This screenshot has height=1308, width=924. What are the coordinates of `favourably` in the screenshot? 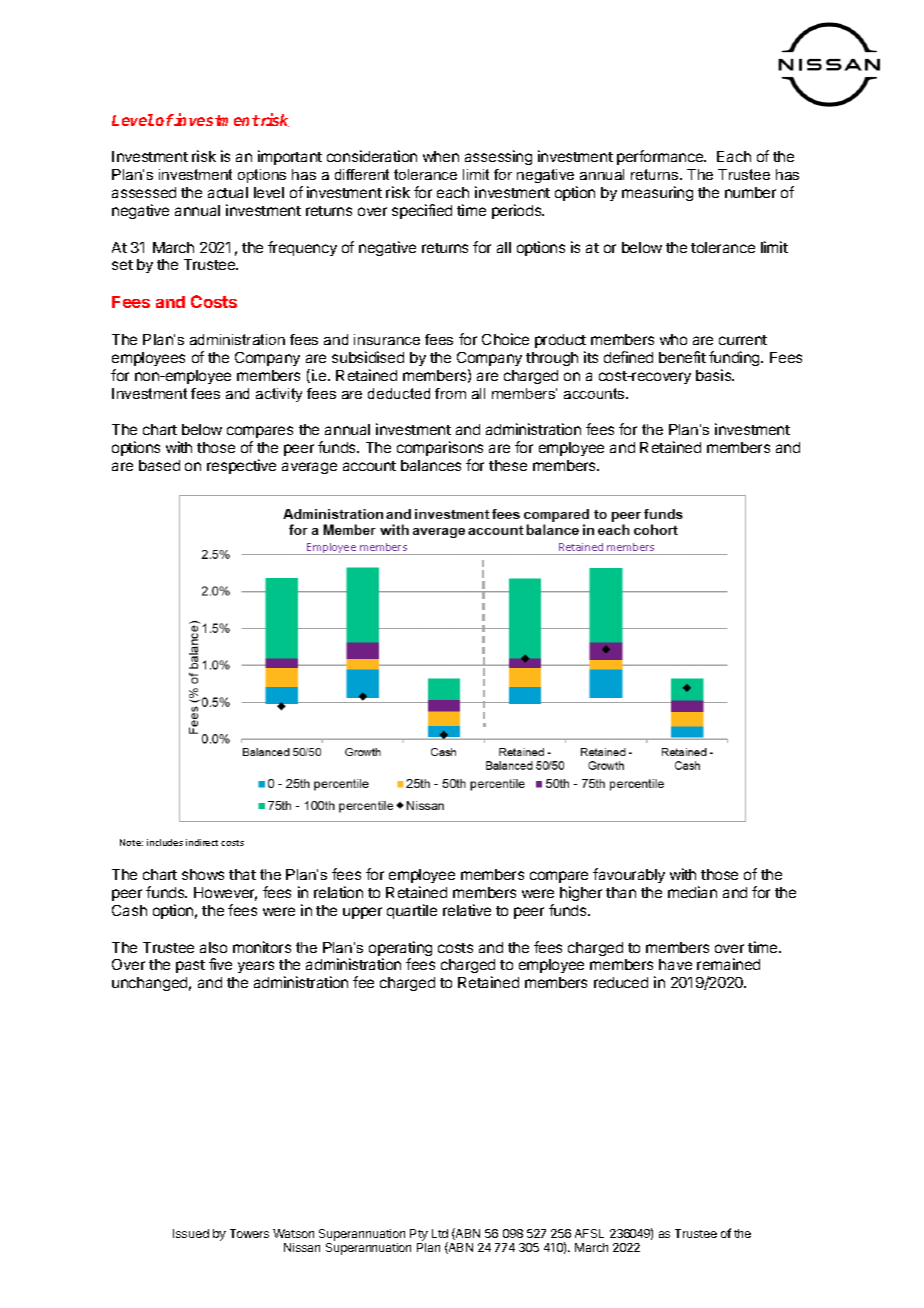 It's located at (629, 875).
